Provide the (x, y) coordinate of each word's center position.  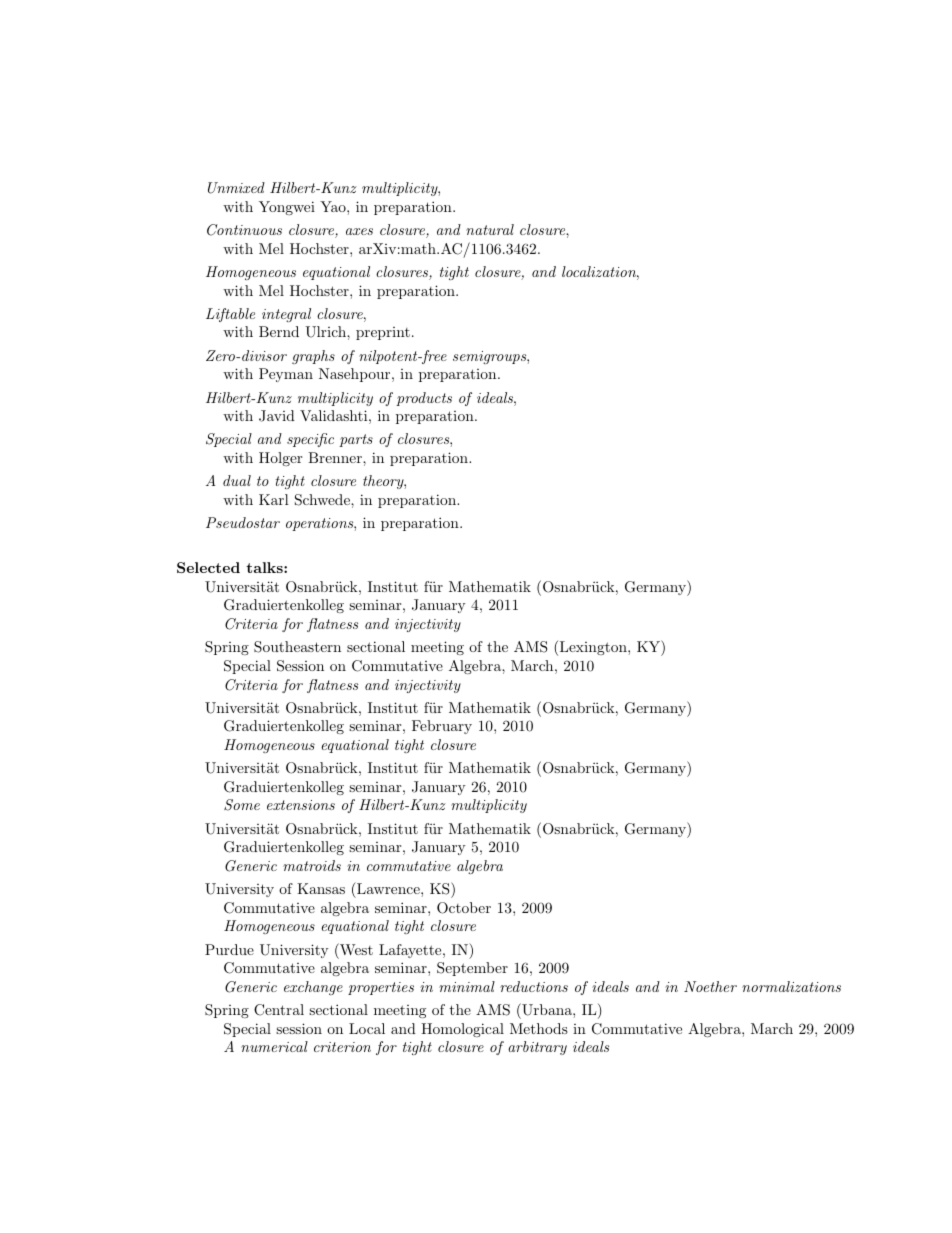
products (424, 399)
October (464, 908)
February (442, 727)
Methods (539, 1028)
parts (356, 440)
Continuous (244, 230)
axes (359, 231)
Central (279, 1010)
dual (237, 480)
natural (490, 229)
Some (242, 805)
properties (381, 988)
